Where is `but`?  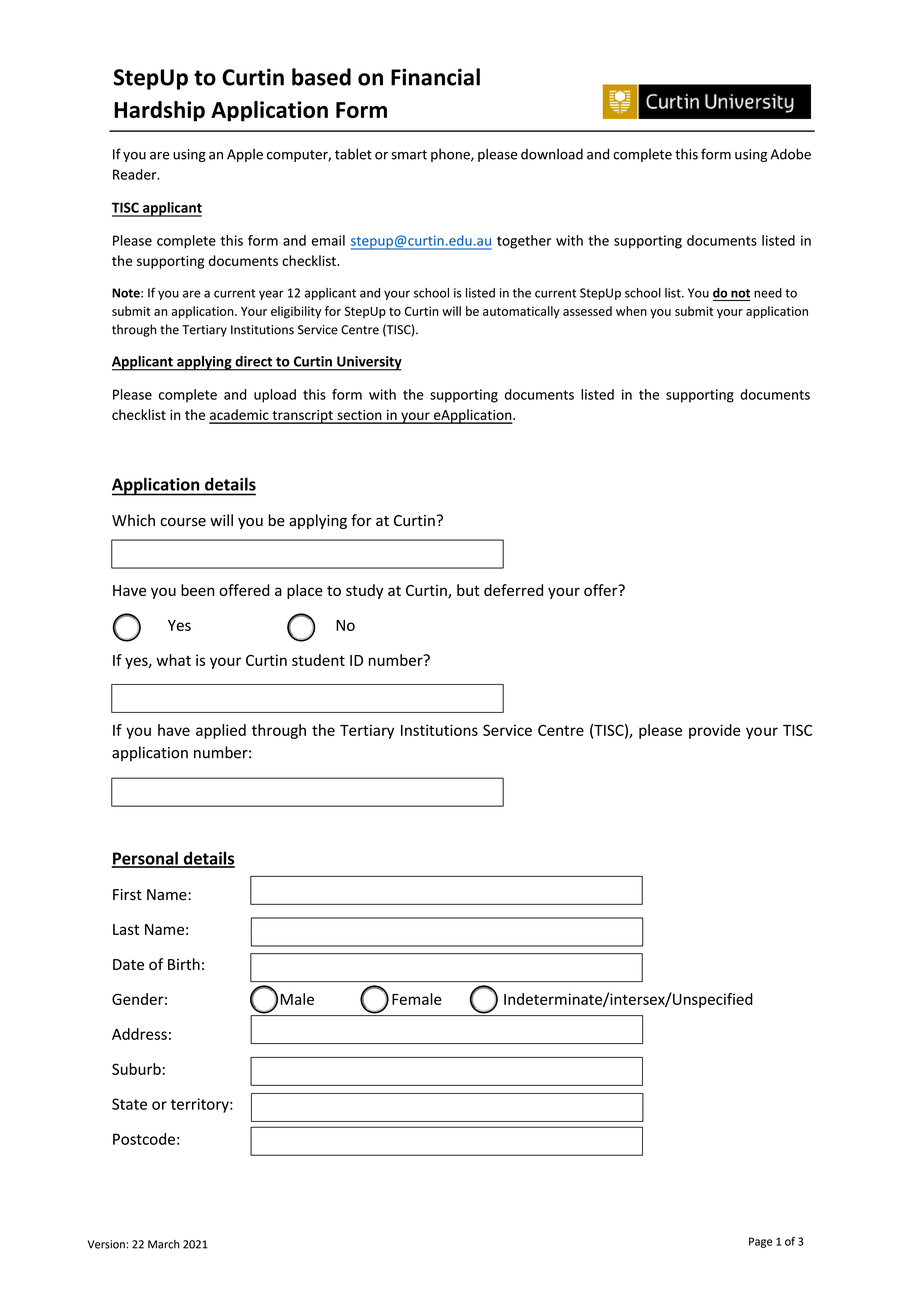 but is located at coordinates (468, 590).
